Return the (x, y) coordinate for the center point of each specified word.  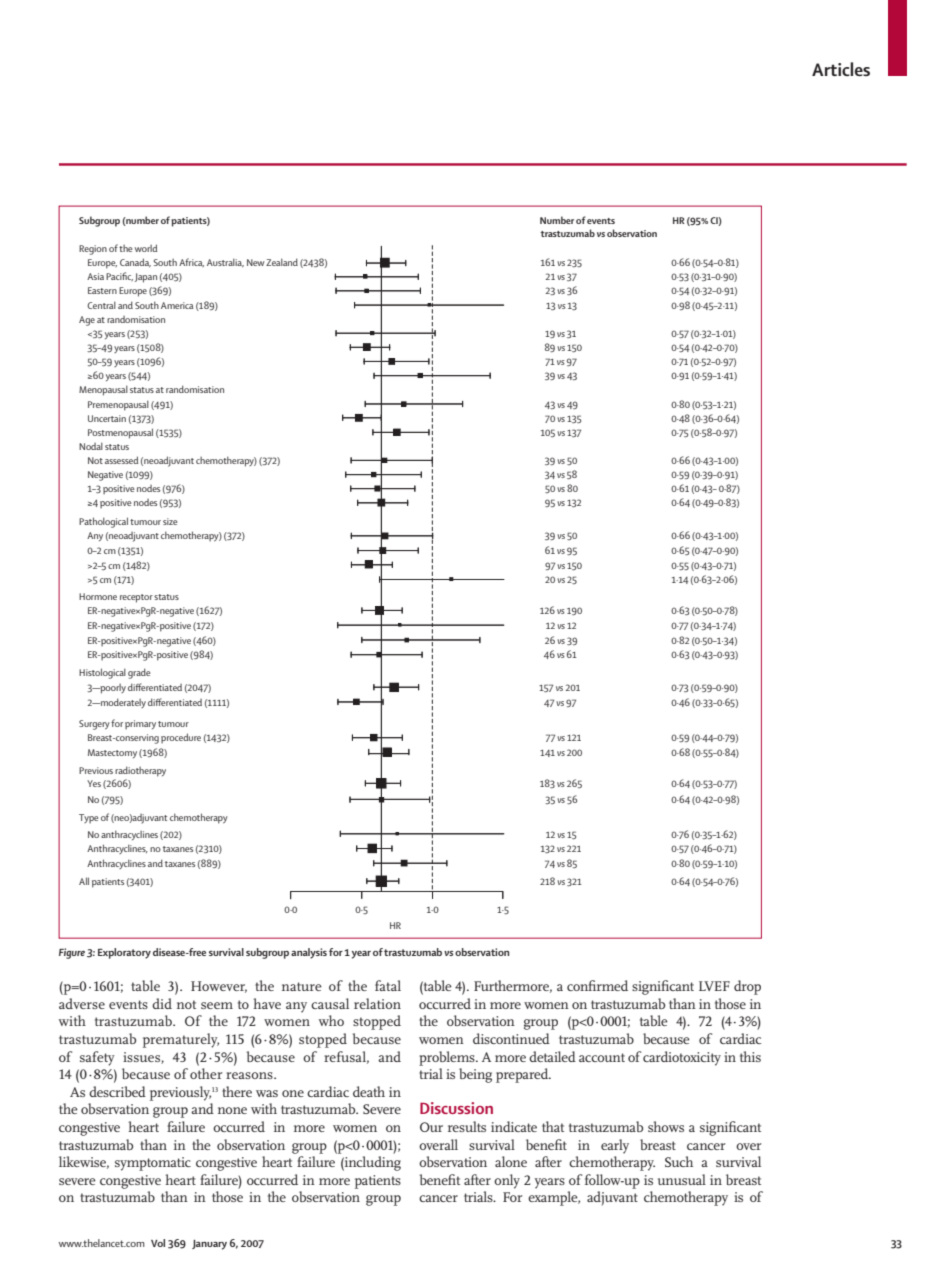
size (170, 521)
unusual (682, 1179)
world (146, 248)
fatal (388, 985)
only (507, 1181)
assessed (121, 460)
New (255, 262)
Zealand (282, 262)
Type (88, 818)
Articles (841, 69)
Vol (158, 1243)
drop (747, 987)
